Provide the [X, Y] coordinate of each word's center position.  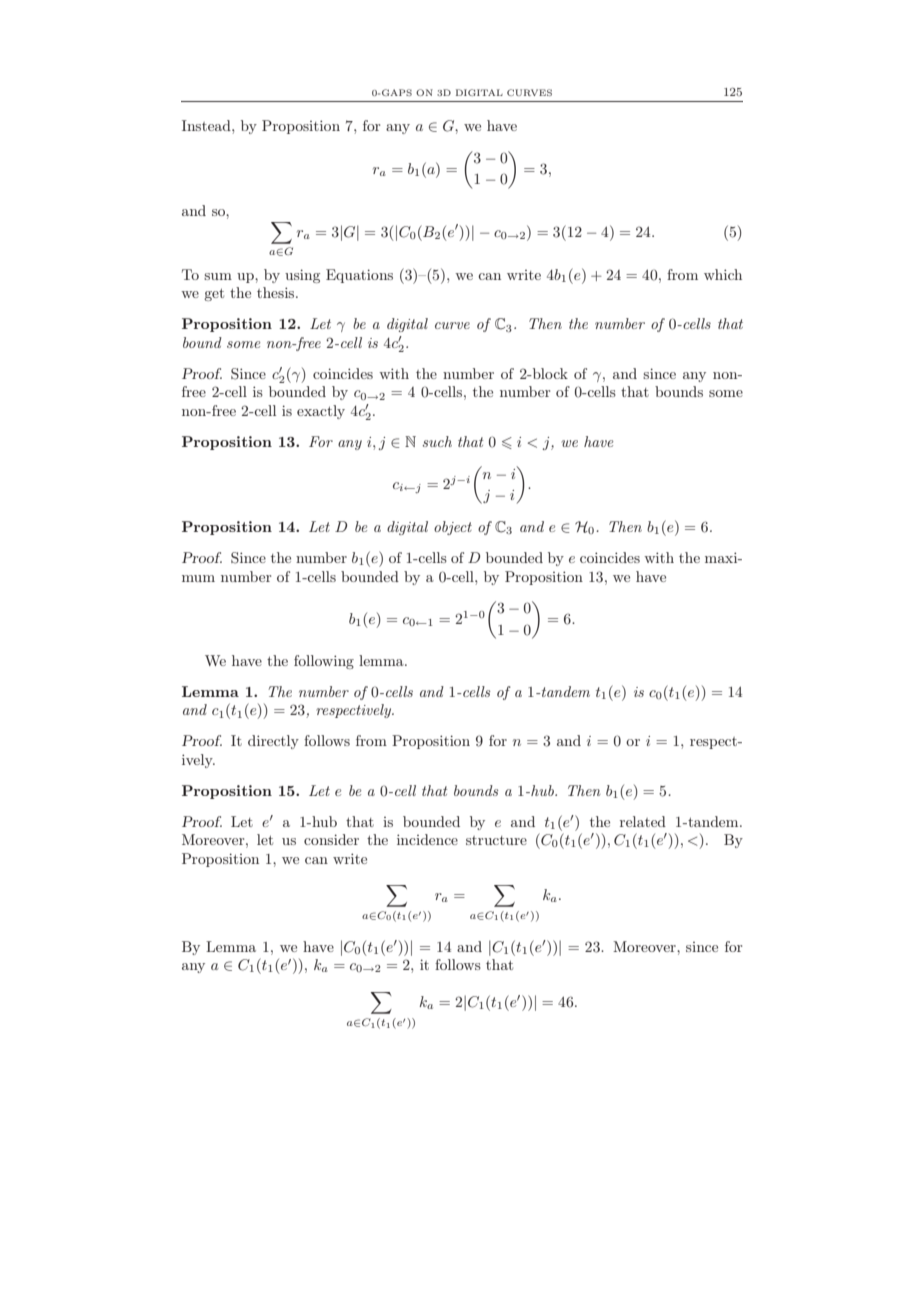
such [437, 441]
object [453, 528]
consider [331, 839]
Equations [359, 276]
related [643, 821]
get [214, 294]
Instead [207, 125]
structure [496, 840]
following [324, 662]
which [723, 274]
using [302, 276]
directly [273, 742]
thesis [277, 292]
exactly [321, 412]
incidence [427, 839]
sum [218, 276]
